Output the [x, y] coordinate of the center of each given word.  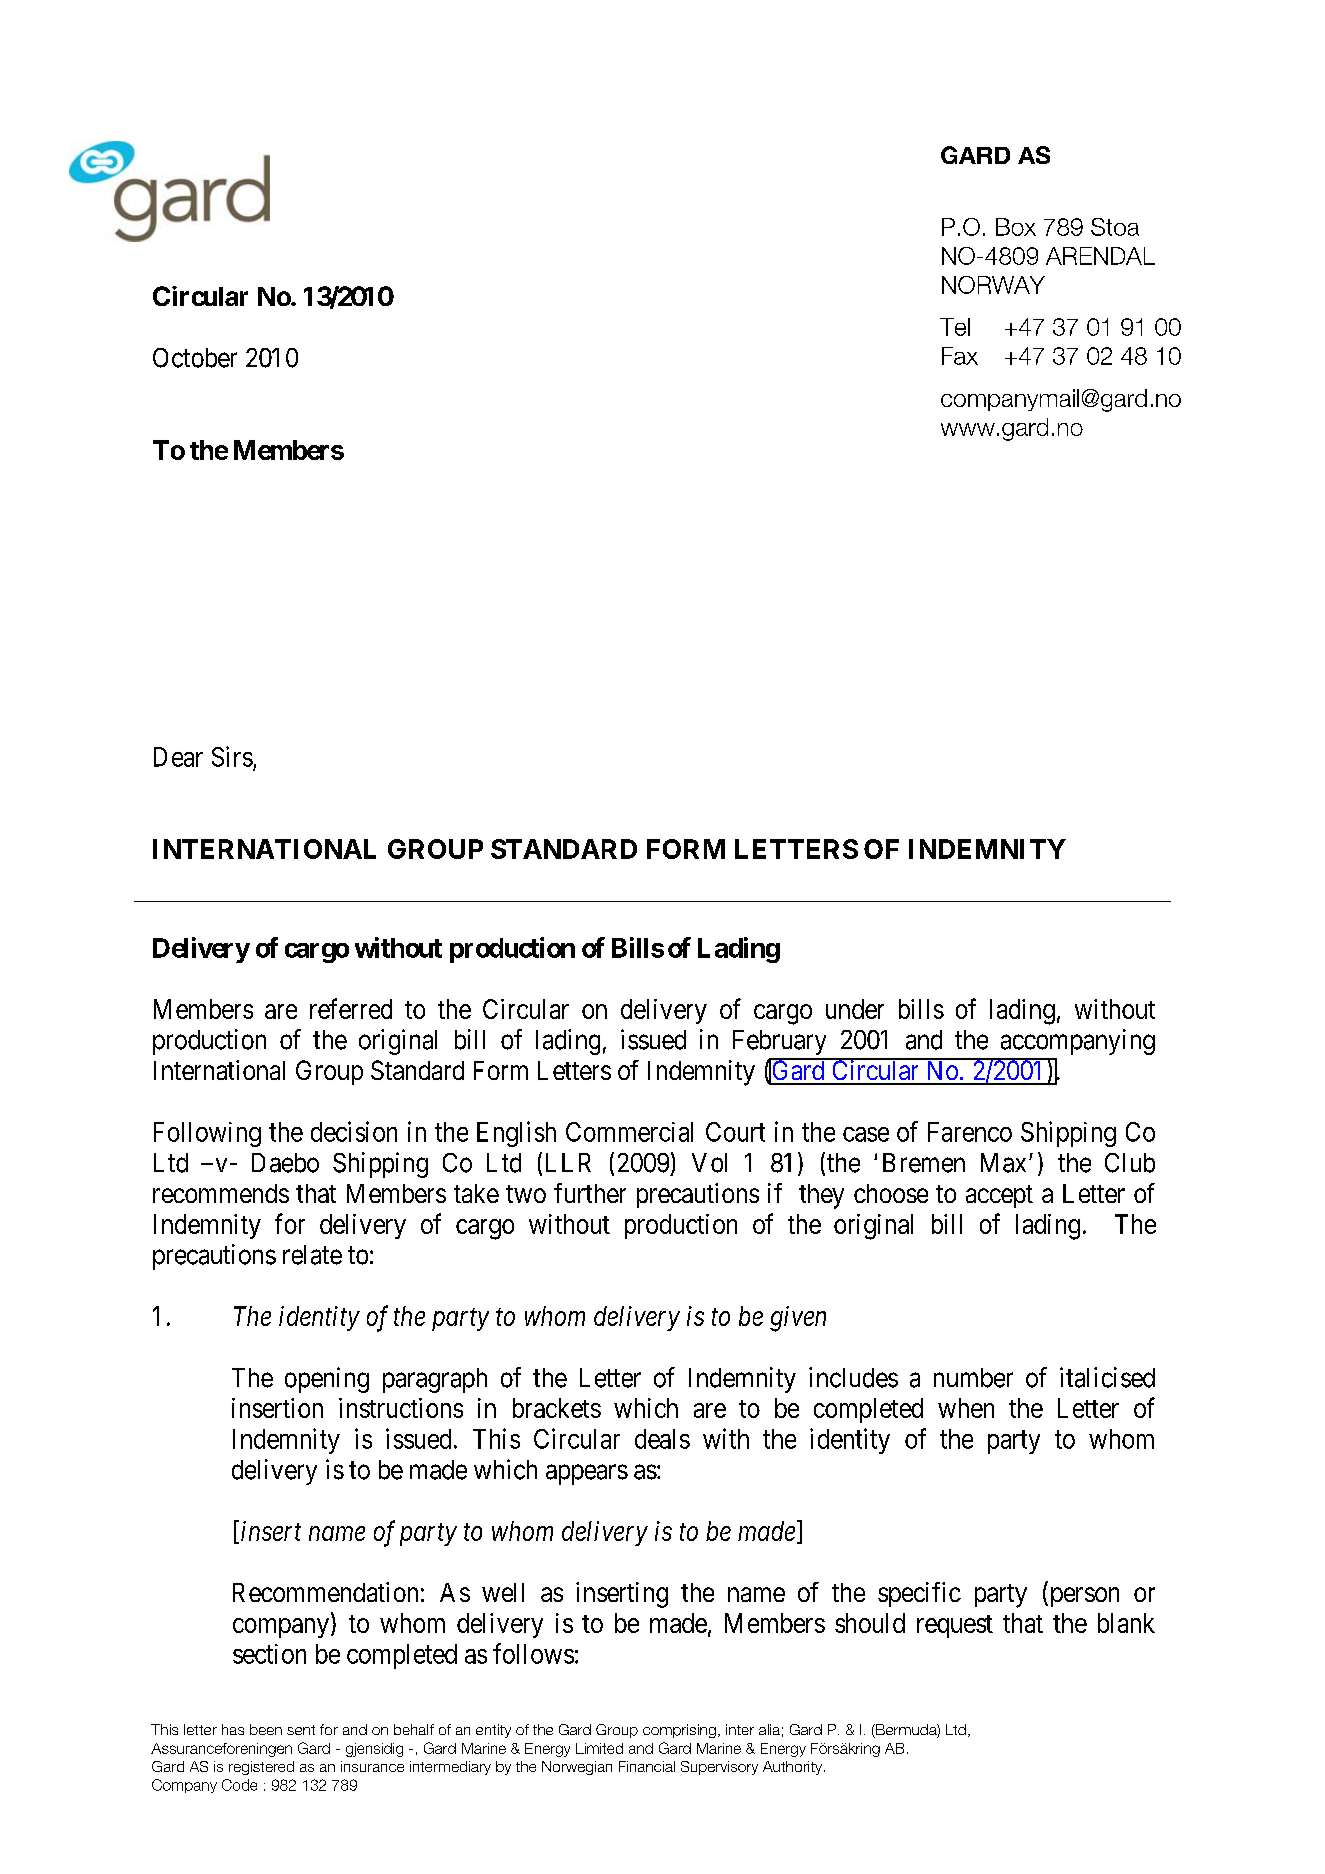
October [195, 358]
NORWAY [993, 285]
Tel [955, 327]
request [955, 1626]
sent [301, 1730]
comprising [679, 1731]
